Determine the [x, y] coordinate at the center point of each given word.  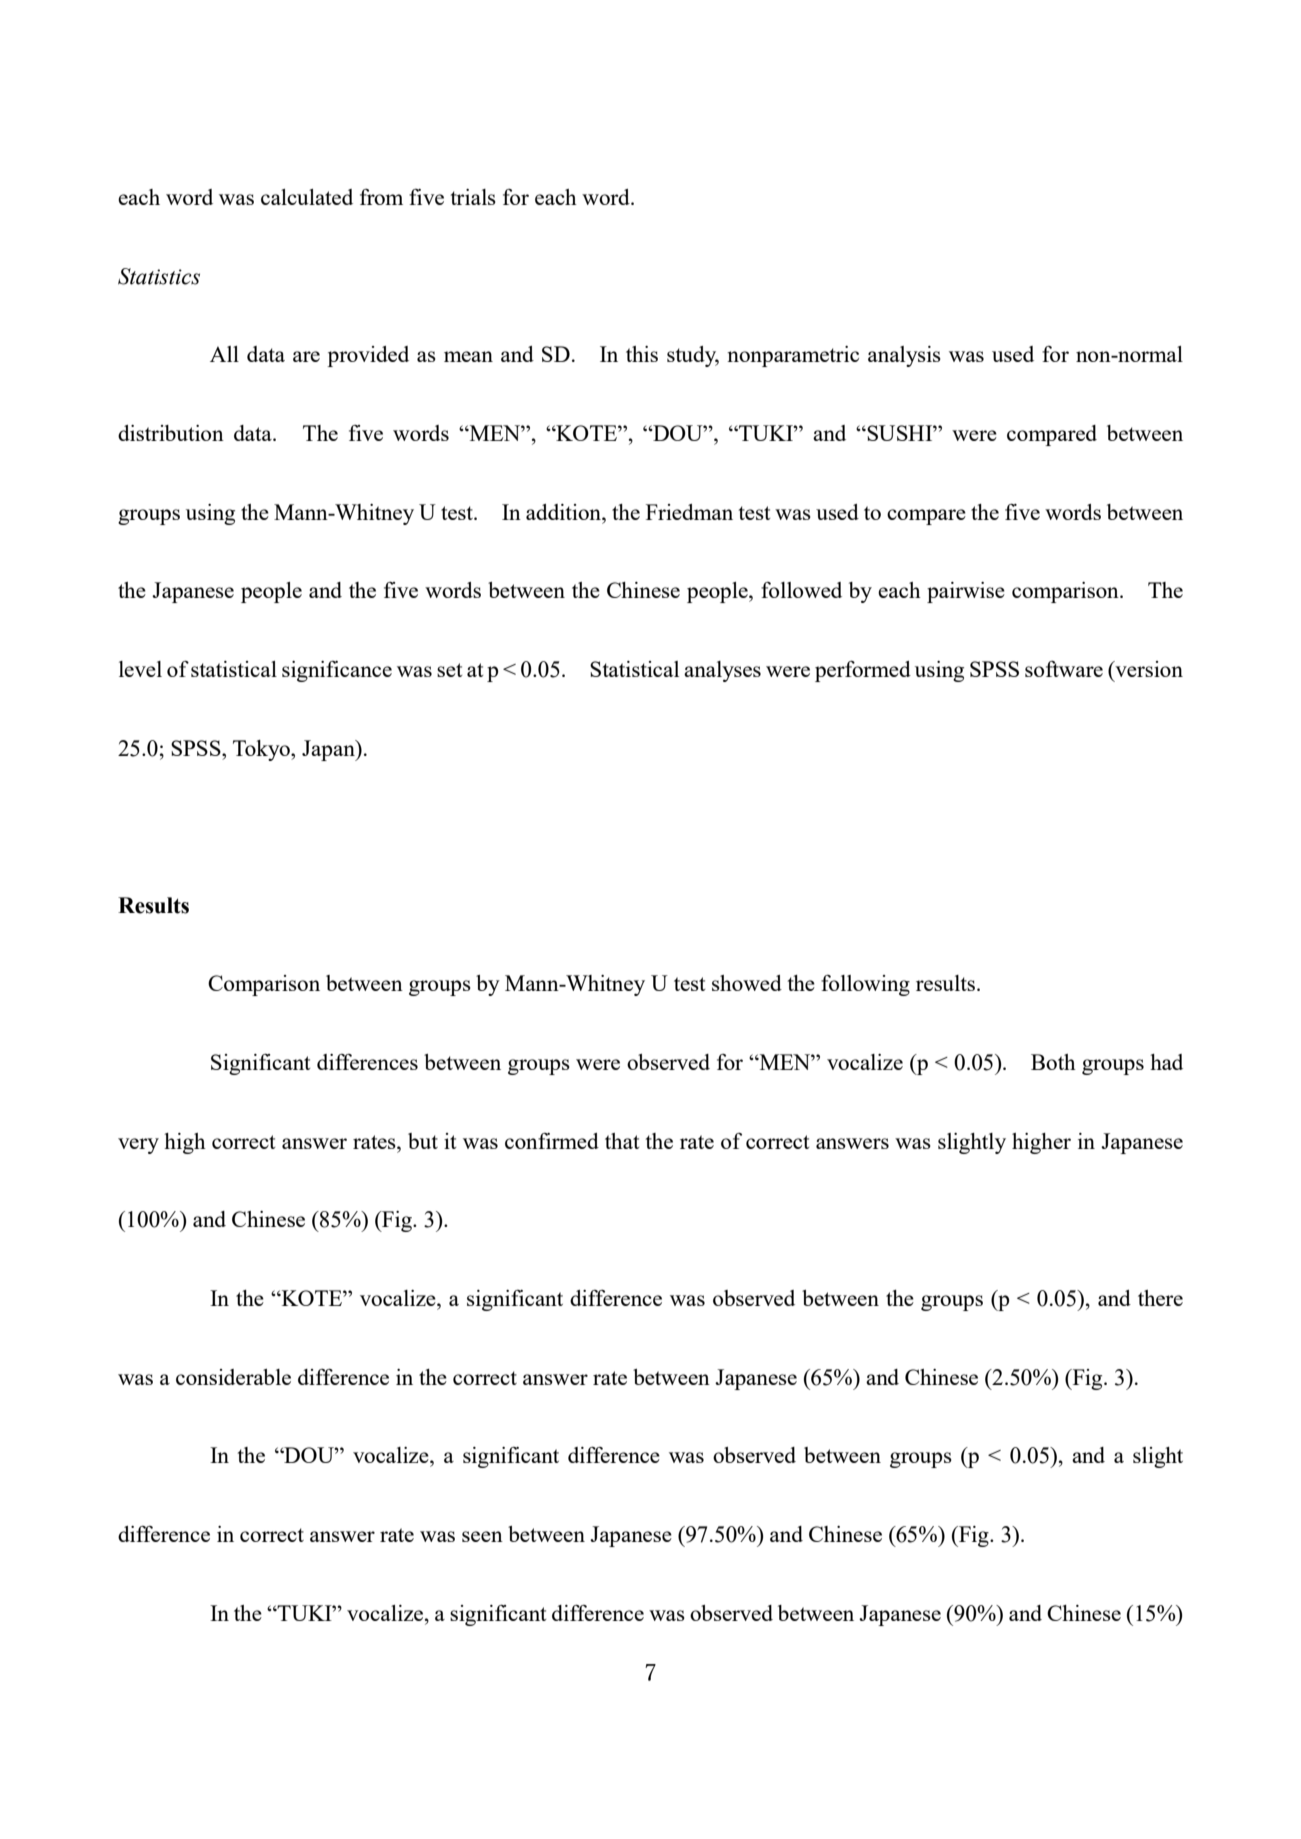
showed [747, 983]
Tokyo [262, 750]
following [865, 985]
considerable [233, 1377]
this [642, 354]
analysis [904, 356]
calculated [307, 197]
